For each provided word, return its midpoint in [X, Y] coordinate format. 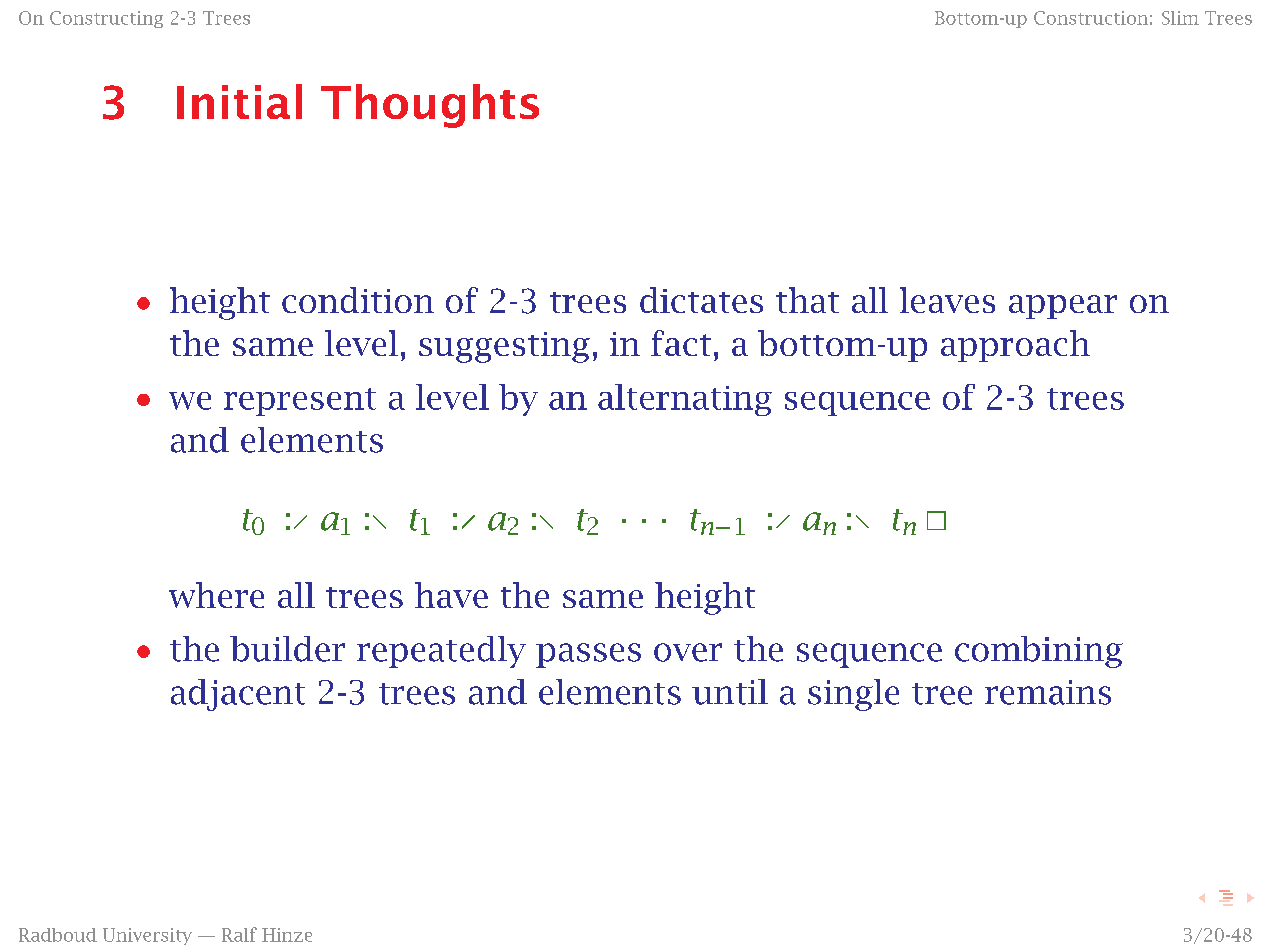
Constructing [106, 19]
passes [588, 655]
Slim [1180, 18]
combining [1039, 652]
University [147, 936]
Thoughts [430, 106]
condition [358, 300]
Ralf [239, 934]
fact [681, 343]
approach [1015, 346]
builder [287, 649]
